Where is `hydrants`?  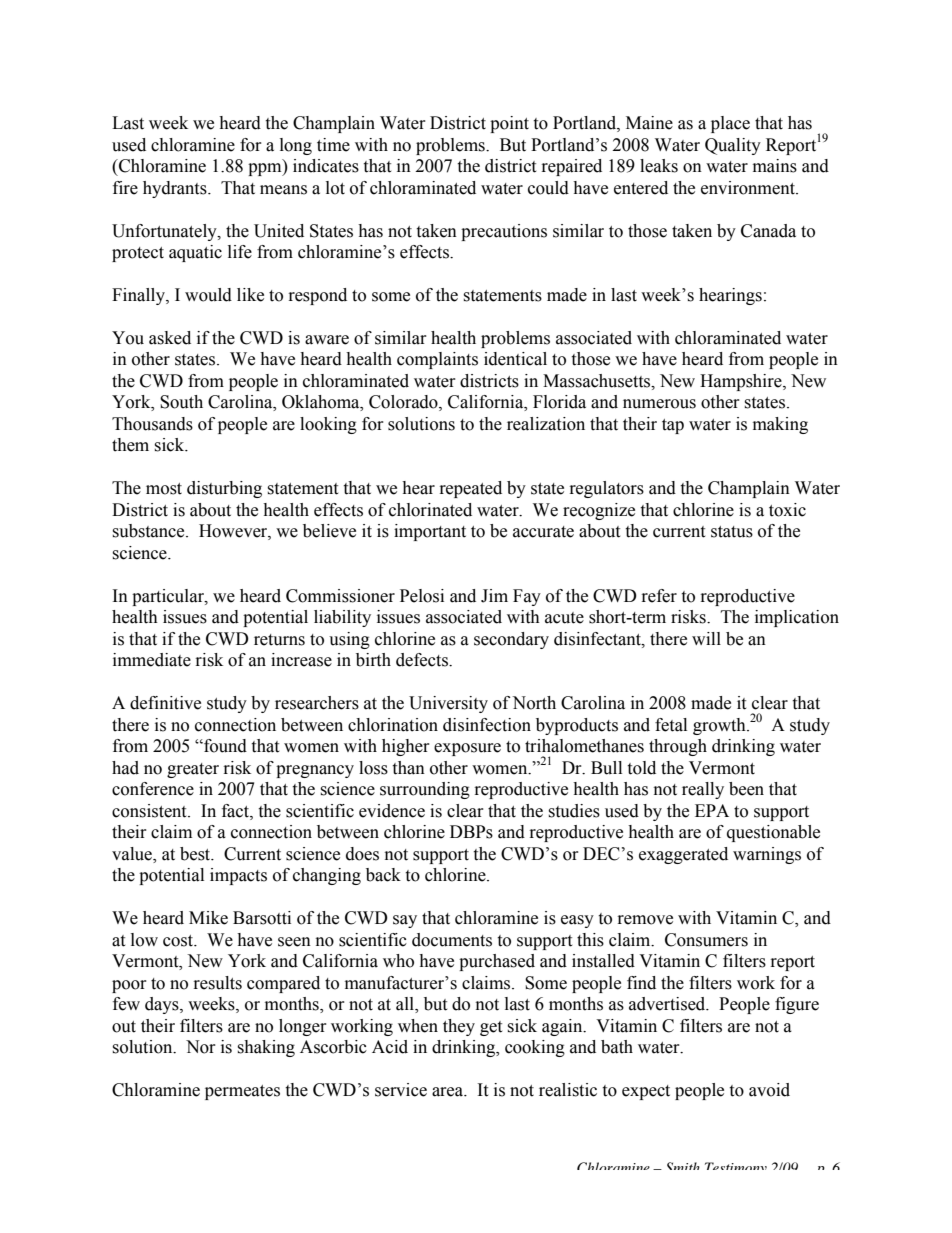
hydrants is located at coordinates (176, 189).
